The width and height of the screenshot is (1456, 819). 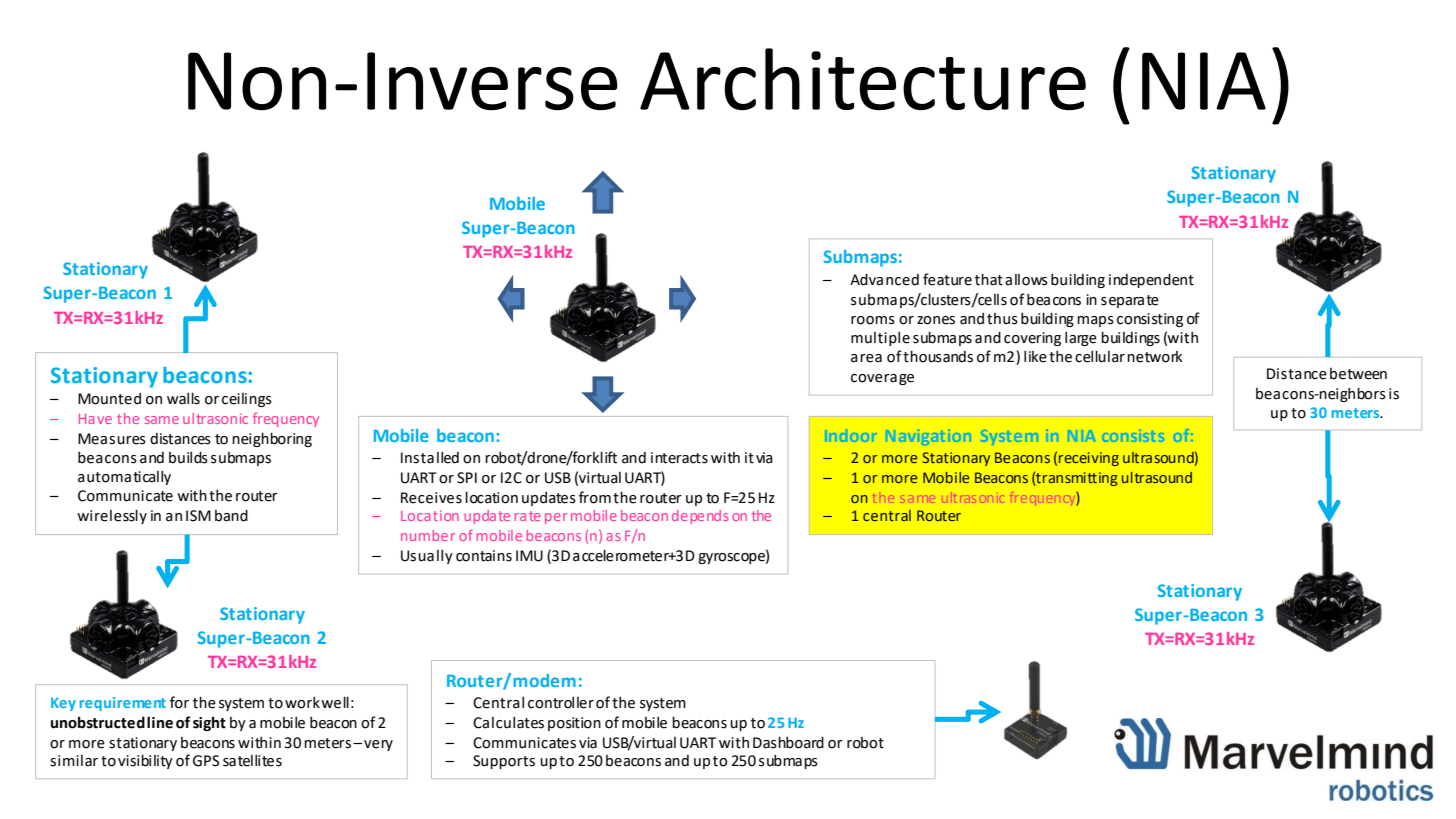 What do you see at coordinates (1150, 320) in the screenshot?
I see `consisting` at bounding box center [1150, 320].
